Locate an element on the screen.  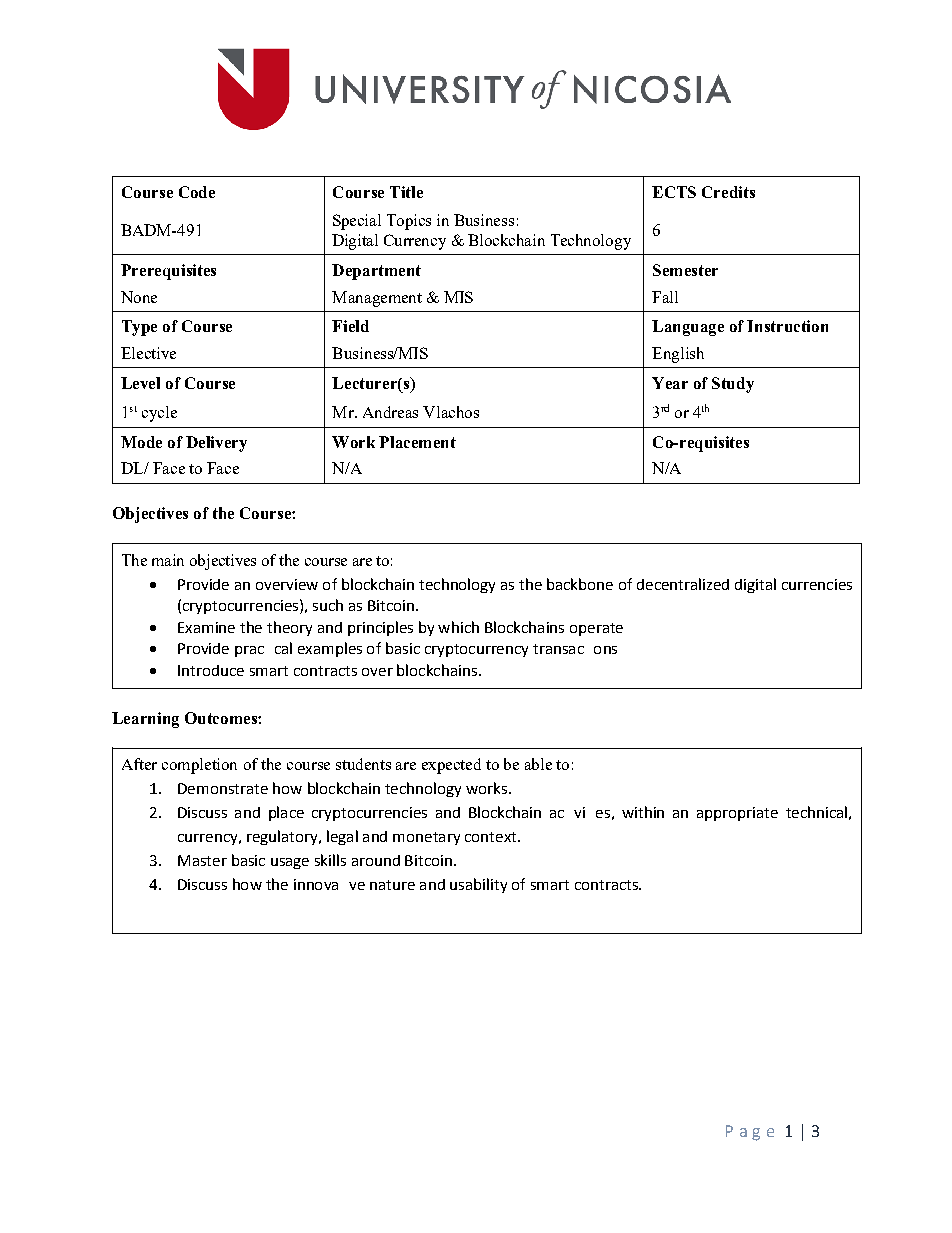
usability is located at coordinates (478, 885).
